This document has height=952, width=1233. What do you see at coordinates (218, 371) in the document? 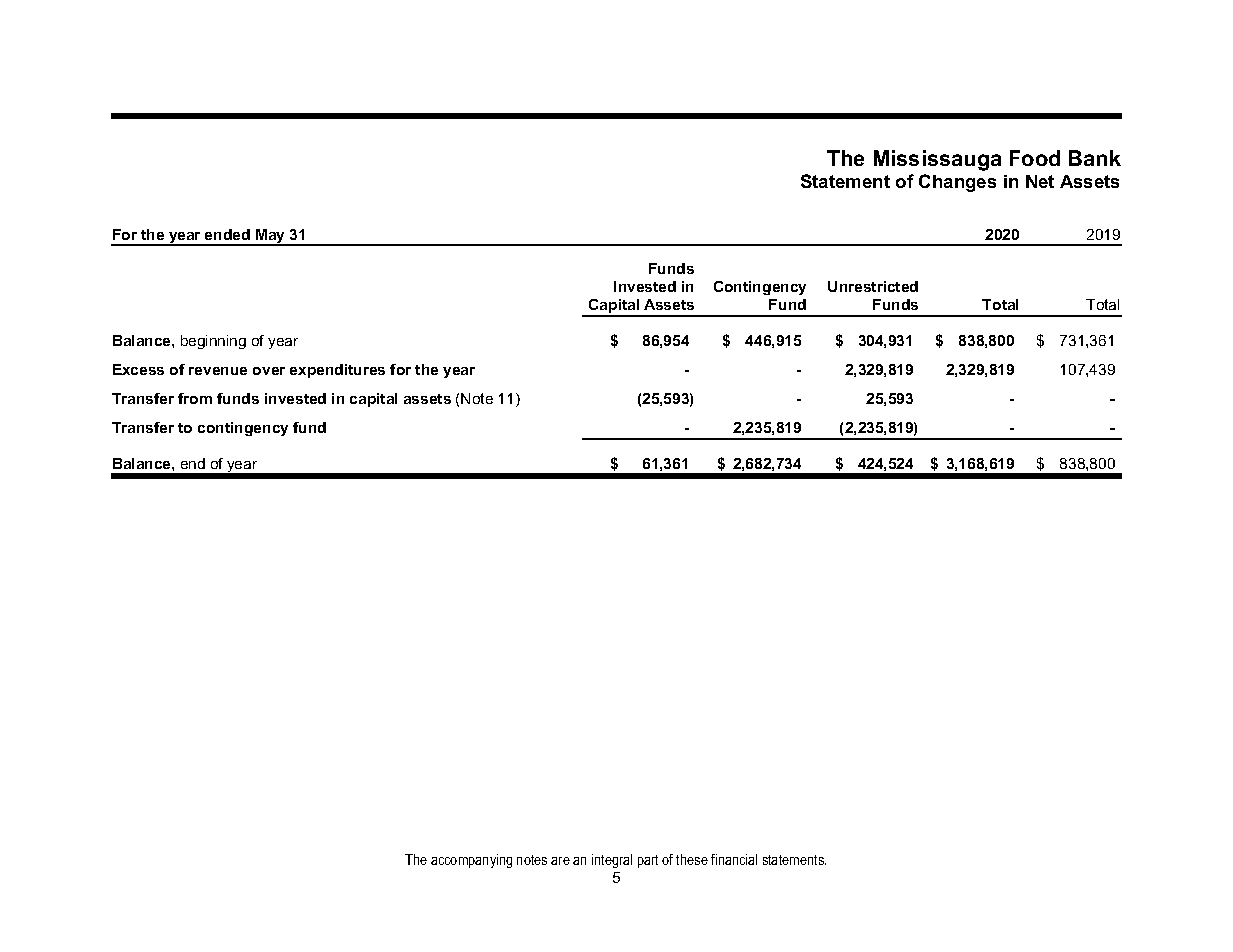
I see `revenue` at bounding box center [218, 371].
